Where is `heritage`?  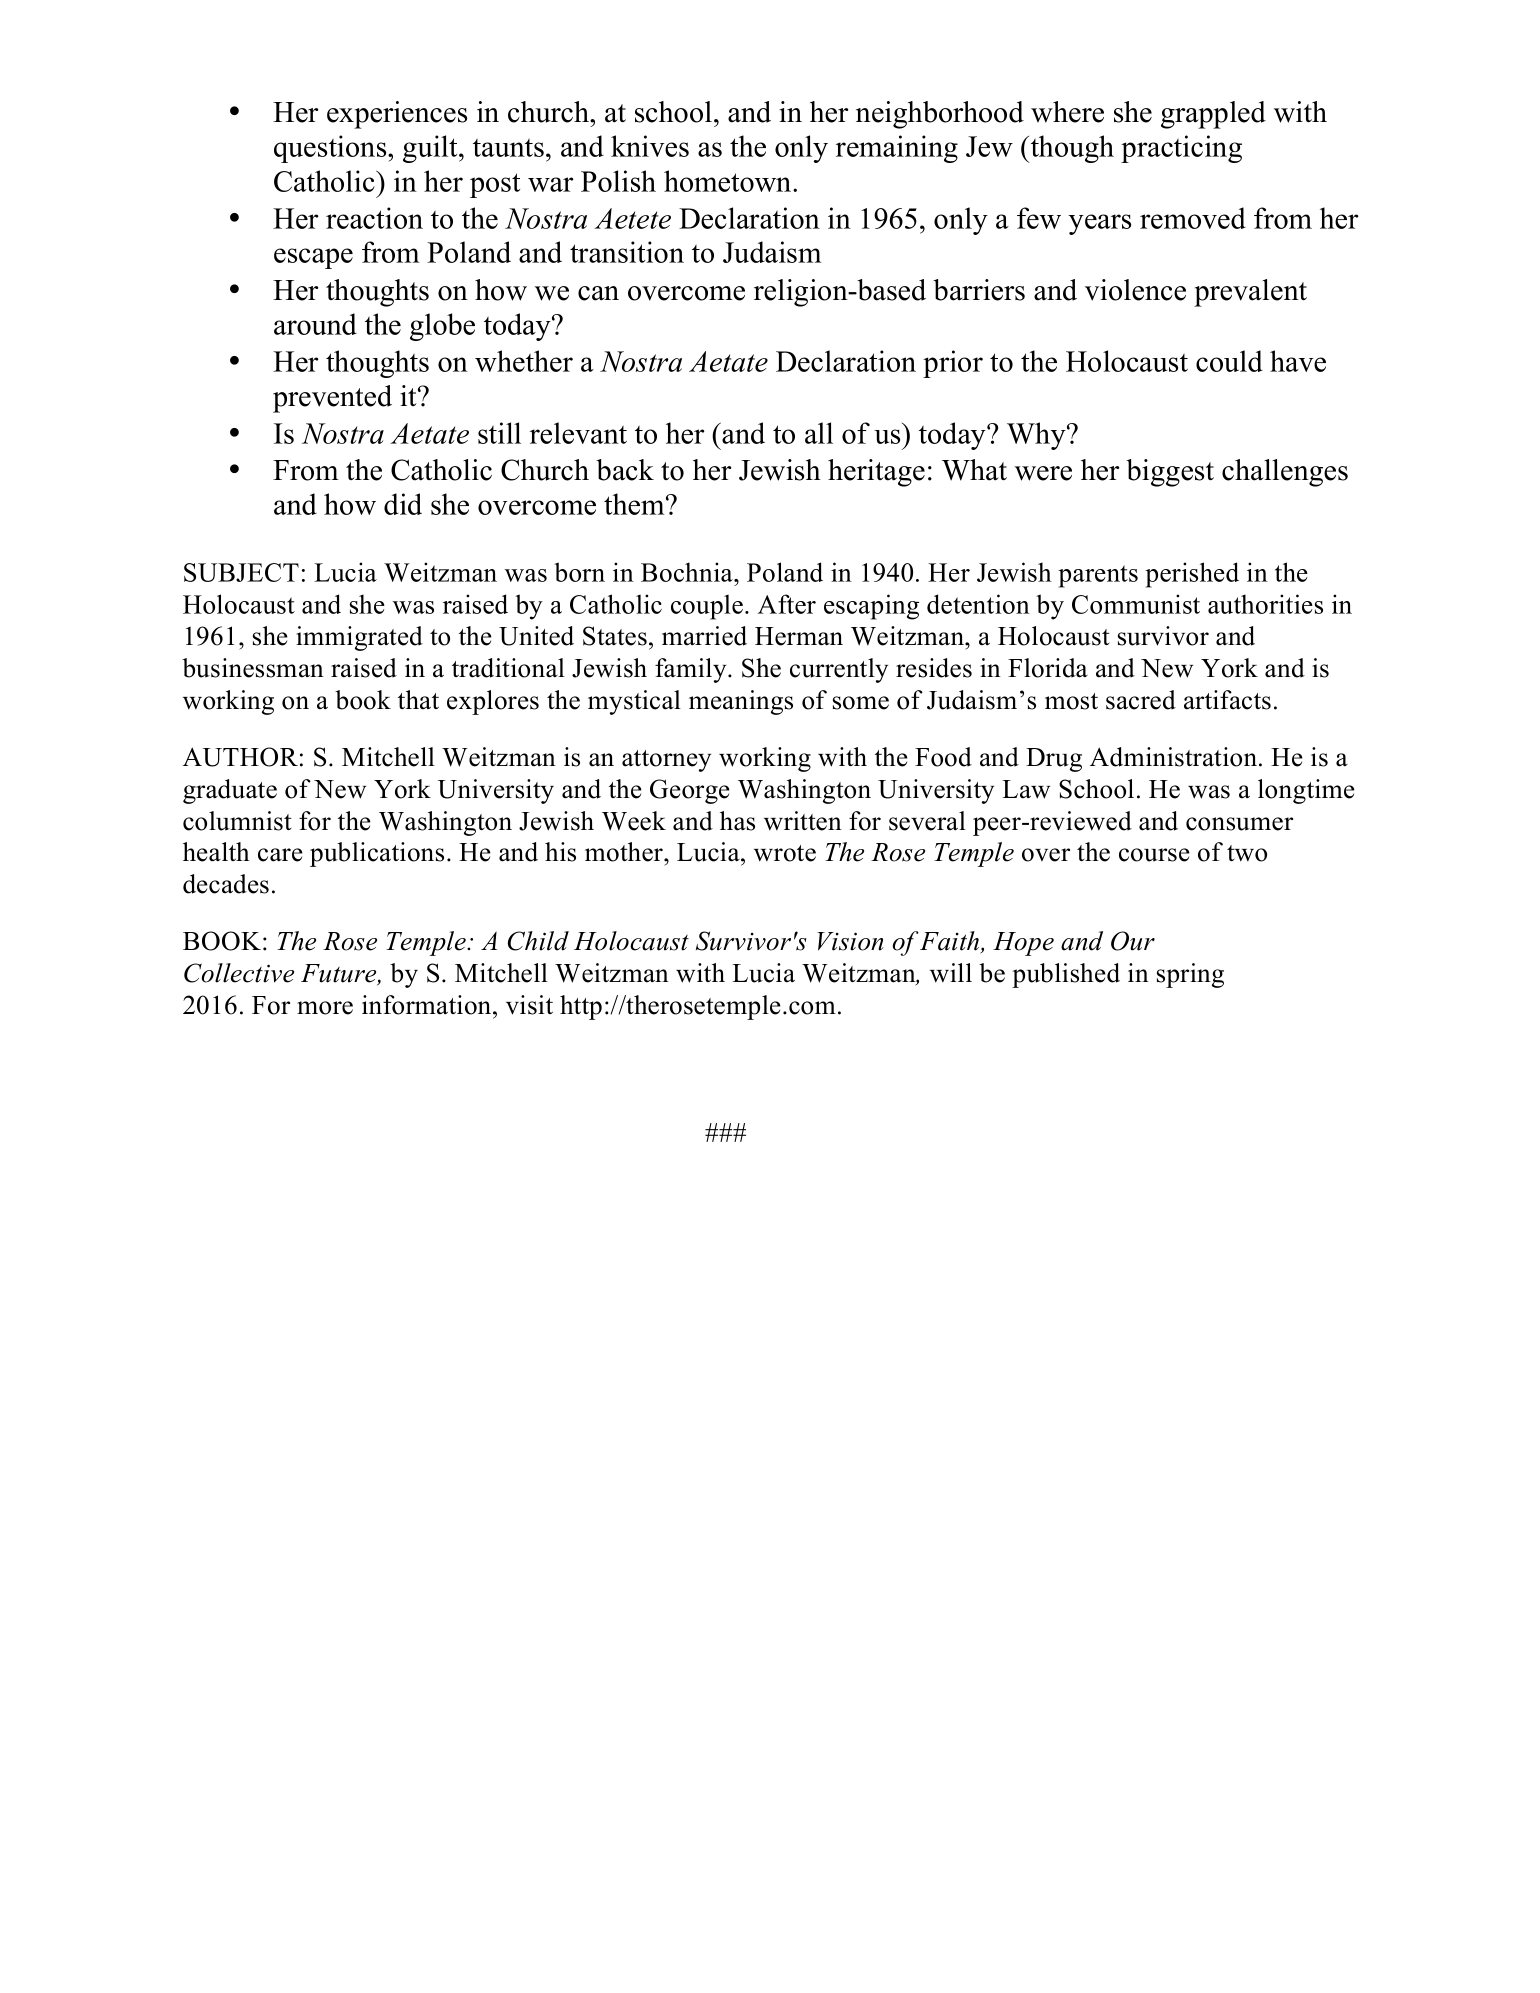 heritage is located at coordinates (876, 473).
